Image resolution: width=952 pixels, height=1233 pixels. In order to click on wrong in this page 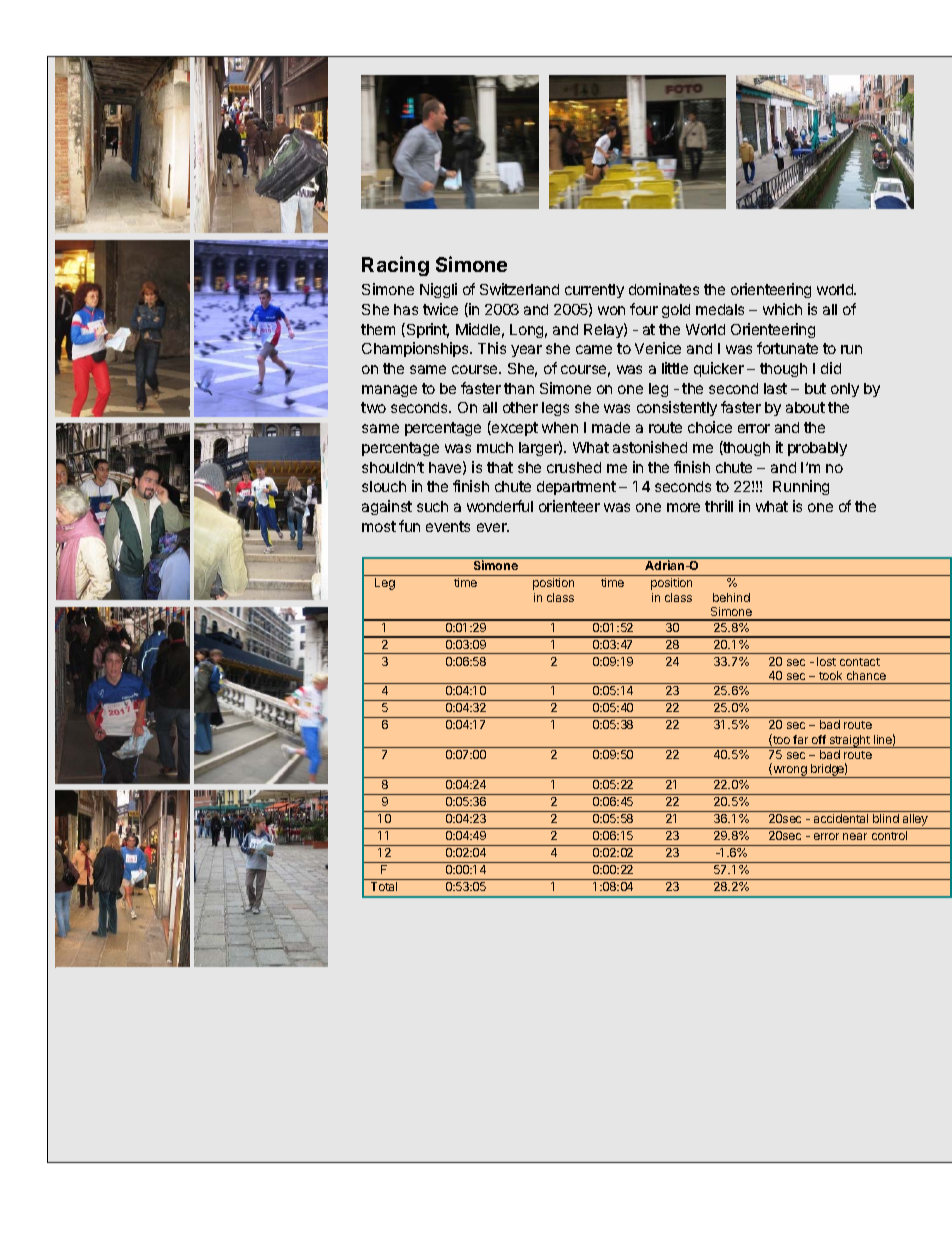, I will do `click(790, 772)`.
